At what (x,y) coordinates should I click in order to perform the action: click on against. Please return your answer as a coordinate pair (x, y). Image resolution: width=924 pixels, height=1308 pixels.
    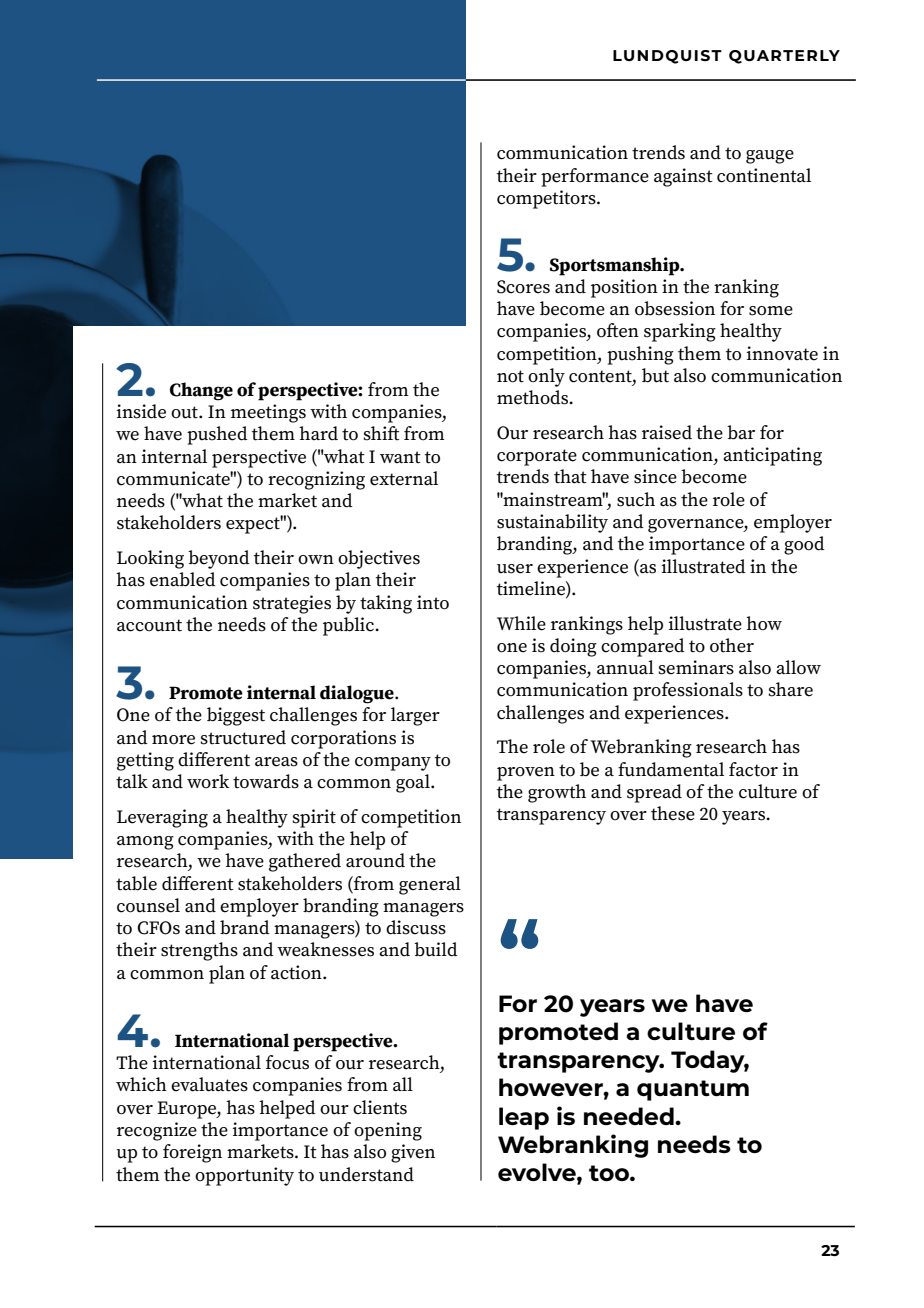
    Looking at the image, I should click on (683, 177).
